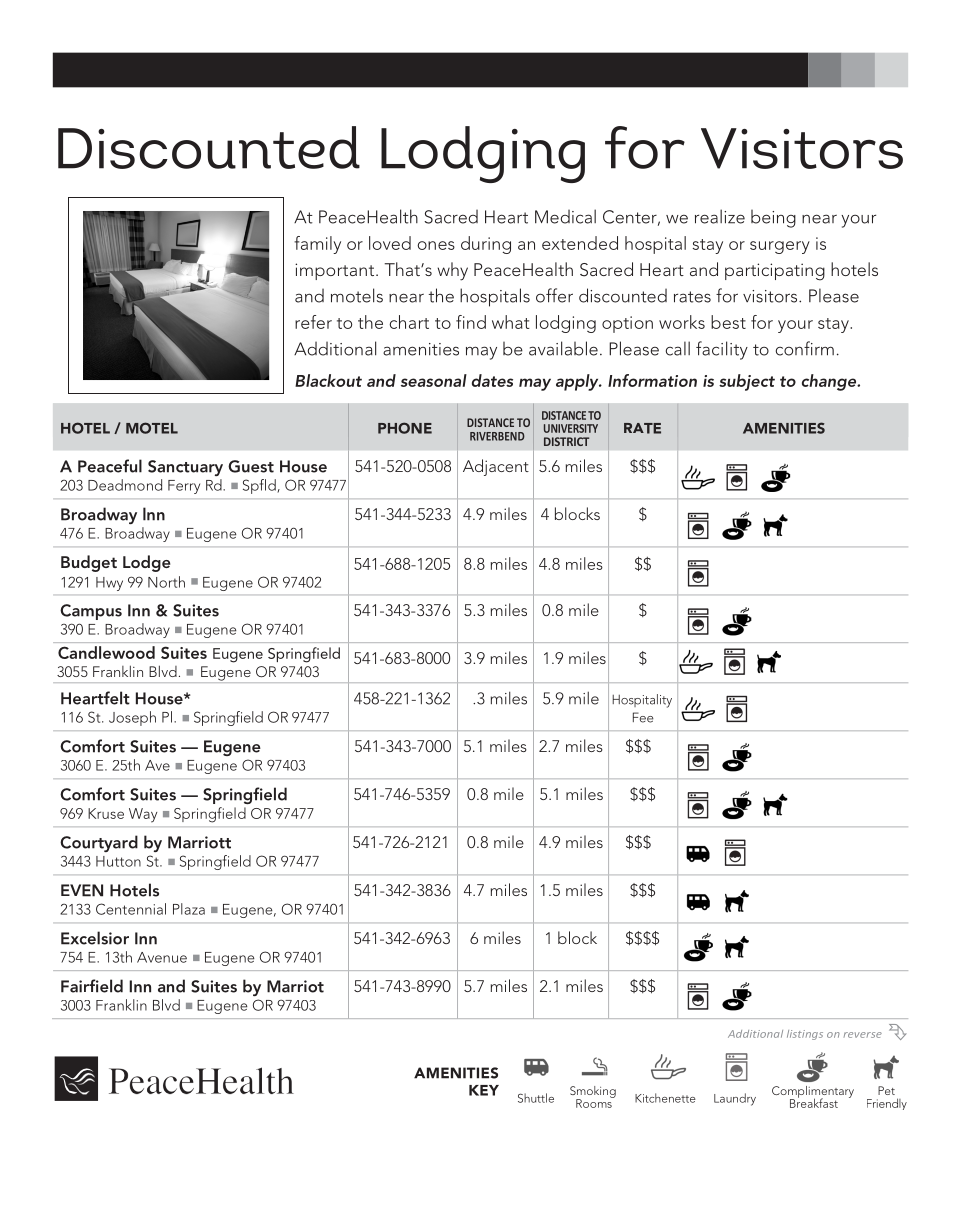 The image size is (961, 1232). What do you see at coordinates (132, 718) in the image?
I see `Joseph` at bounding box center [132, 718].
